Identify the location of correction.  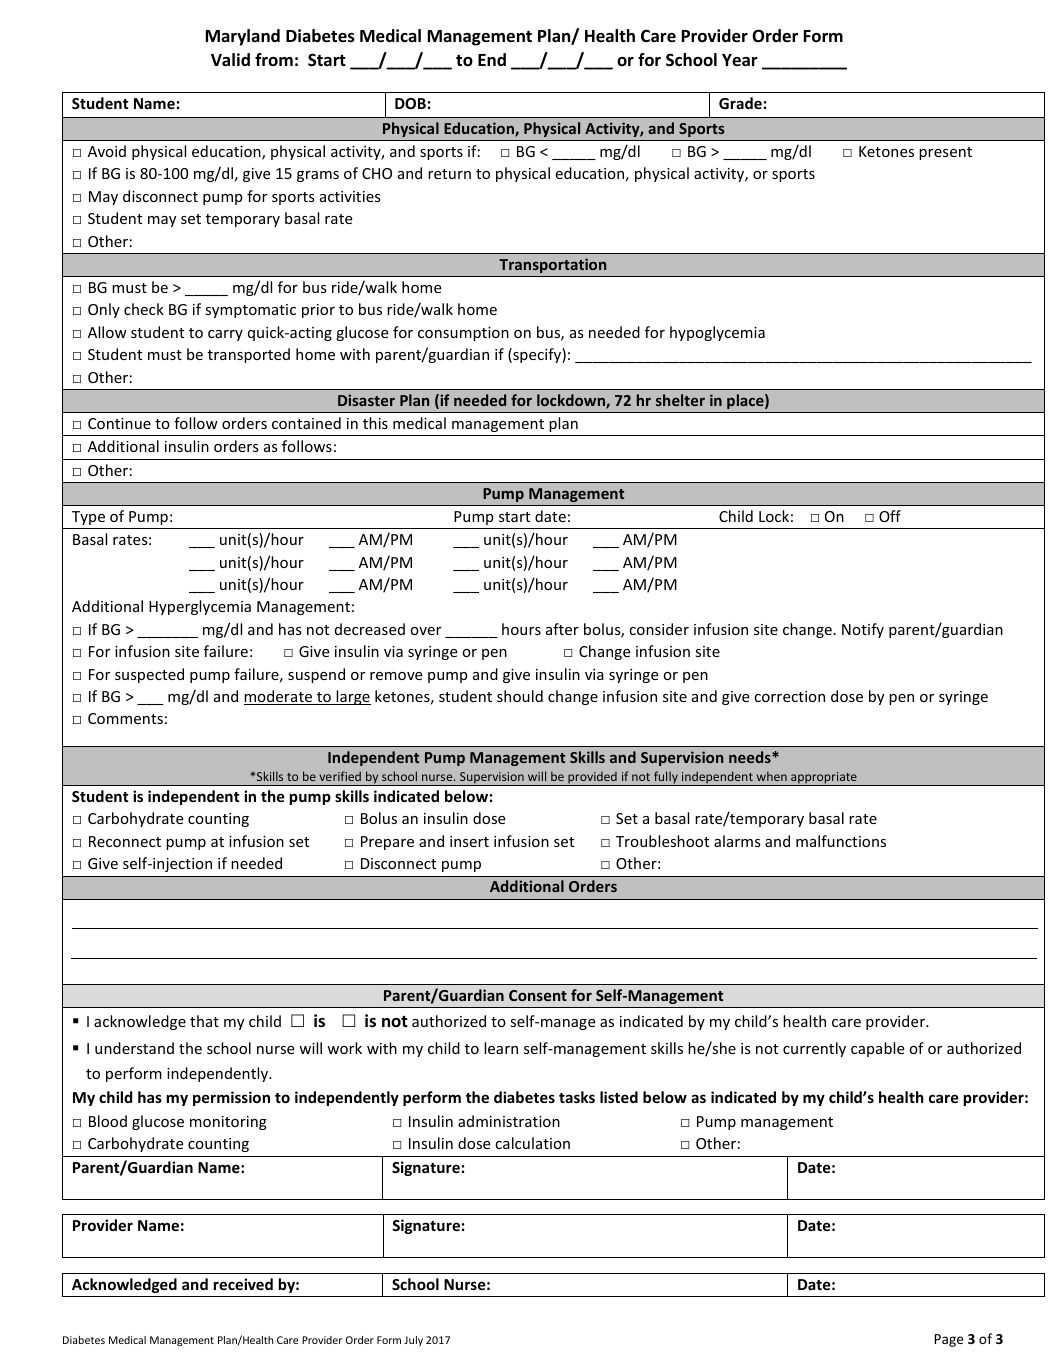
(789, 696).
